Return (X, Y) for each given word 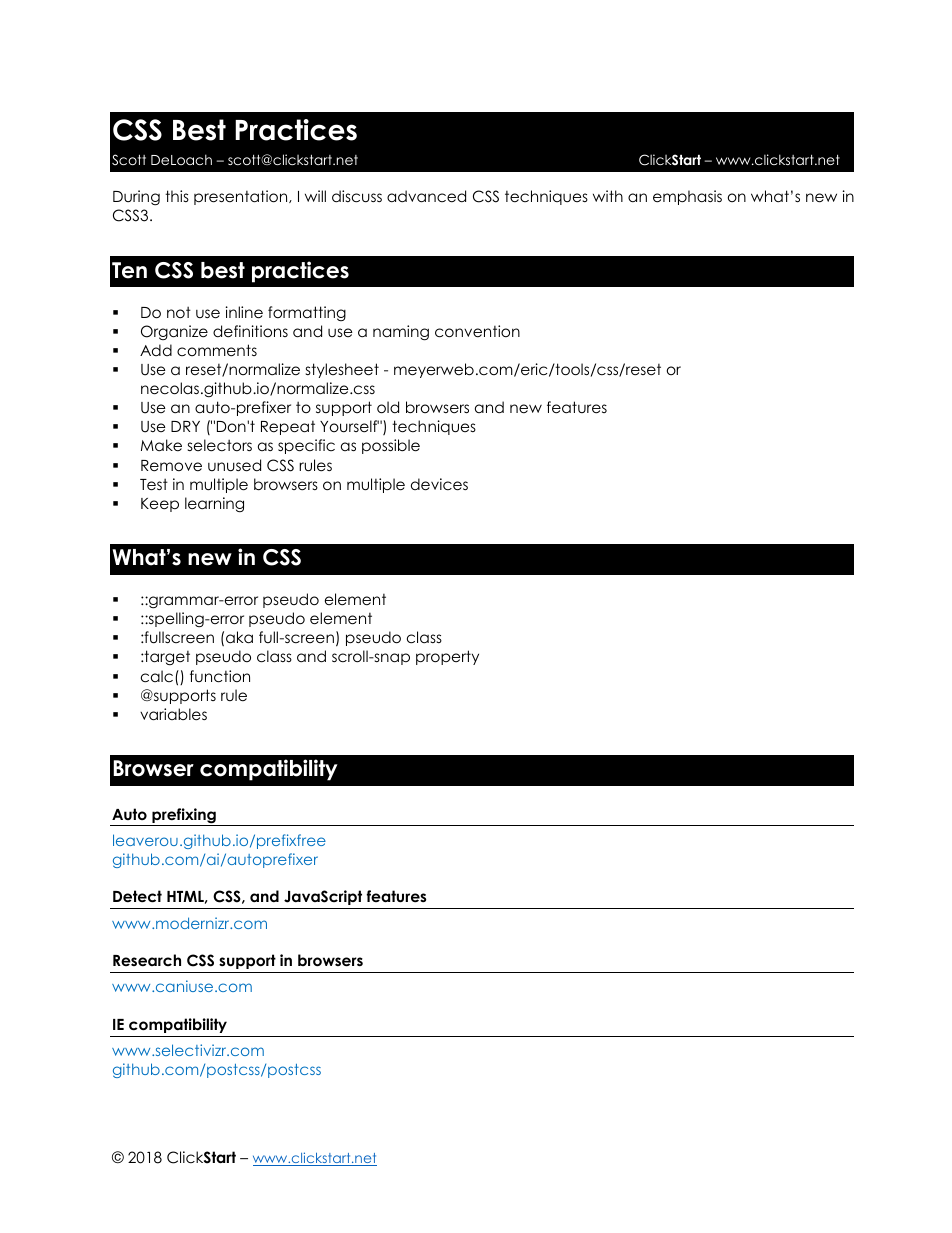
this (177, 196)
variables (173, 714)
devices (439, 484)
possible (391, 446)
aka (239, 637)
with (608, 196)
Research (147, 960)
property (447, 657)
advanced (426, 196)
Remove (171, 466)
